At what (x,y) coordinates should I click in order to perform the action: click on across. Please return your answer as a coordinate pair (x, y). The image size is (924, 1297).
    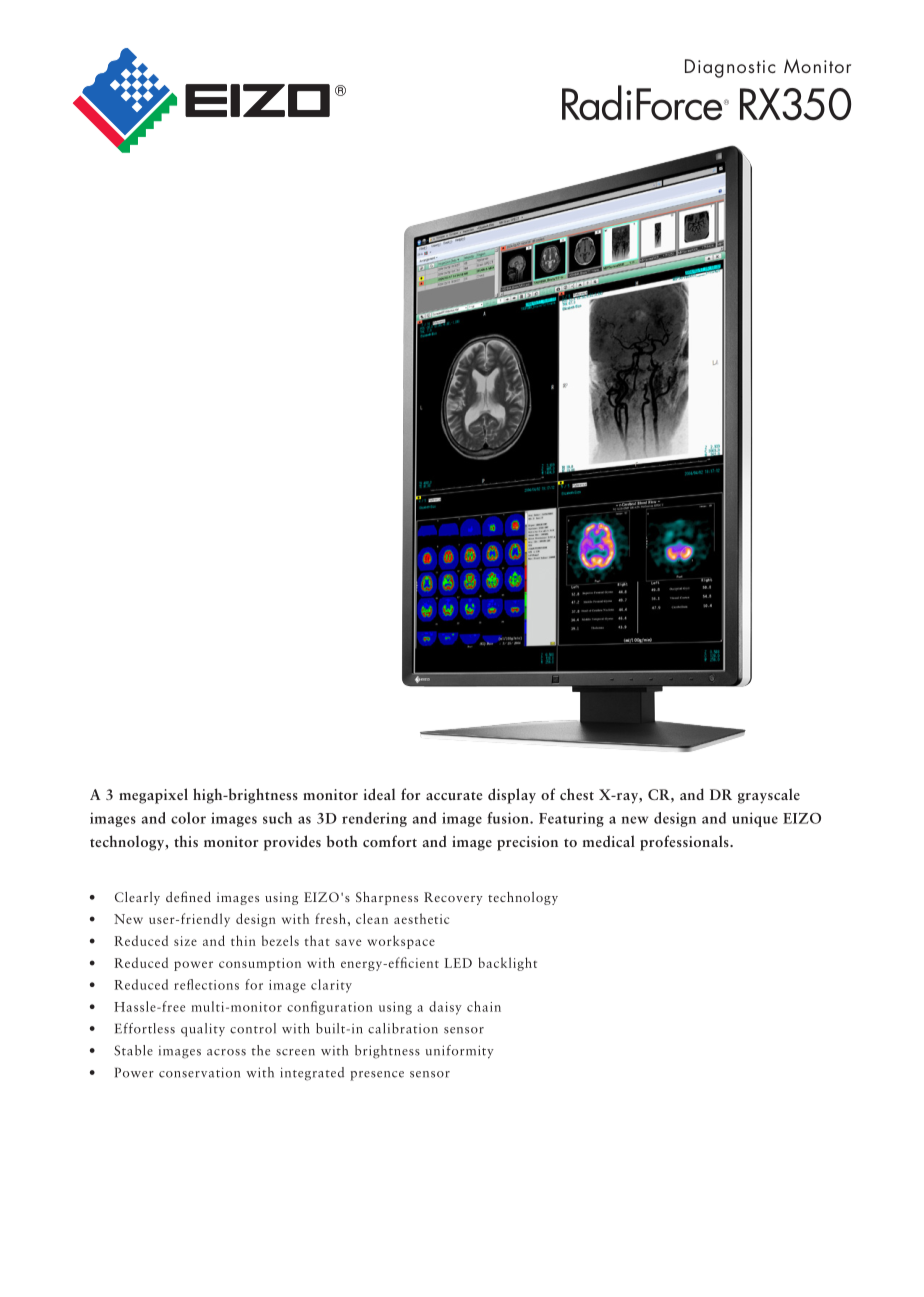
    Looking at the image, I should click on (226, 1052).
